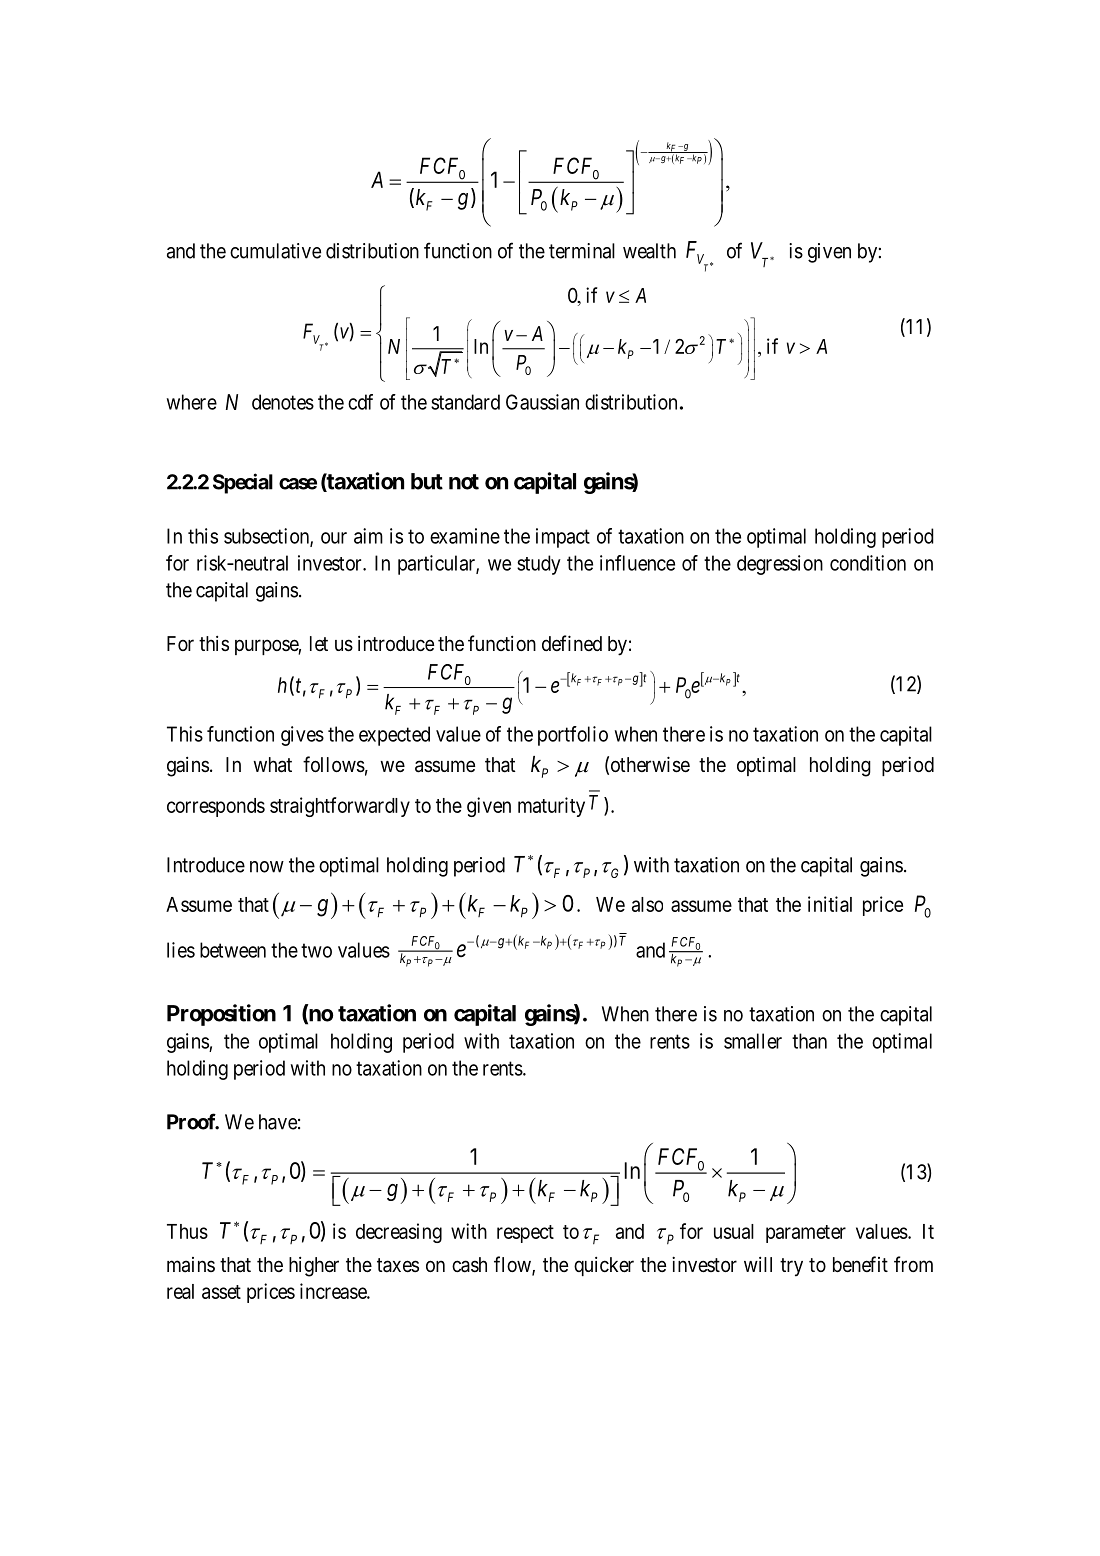  I want to click on wealth, so click(649, 251).
